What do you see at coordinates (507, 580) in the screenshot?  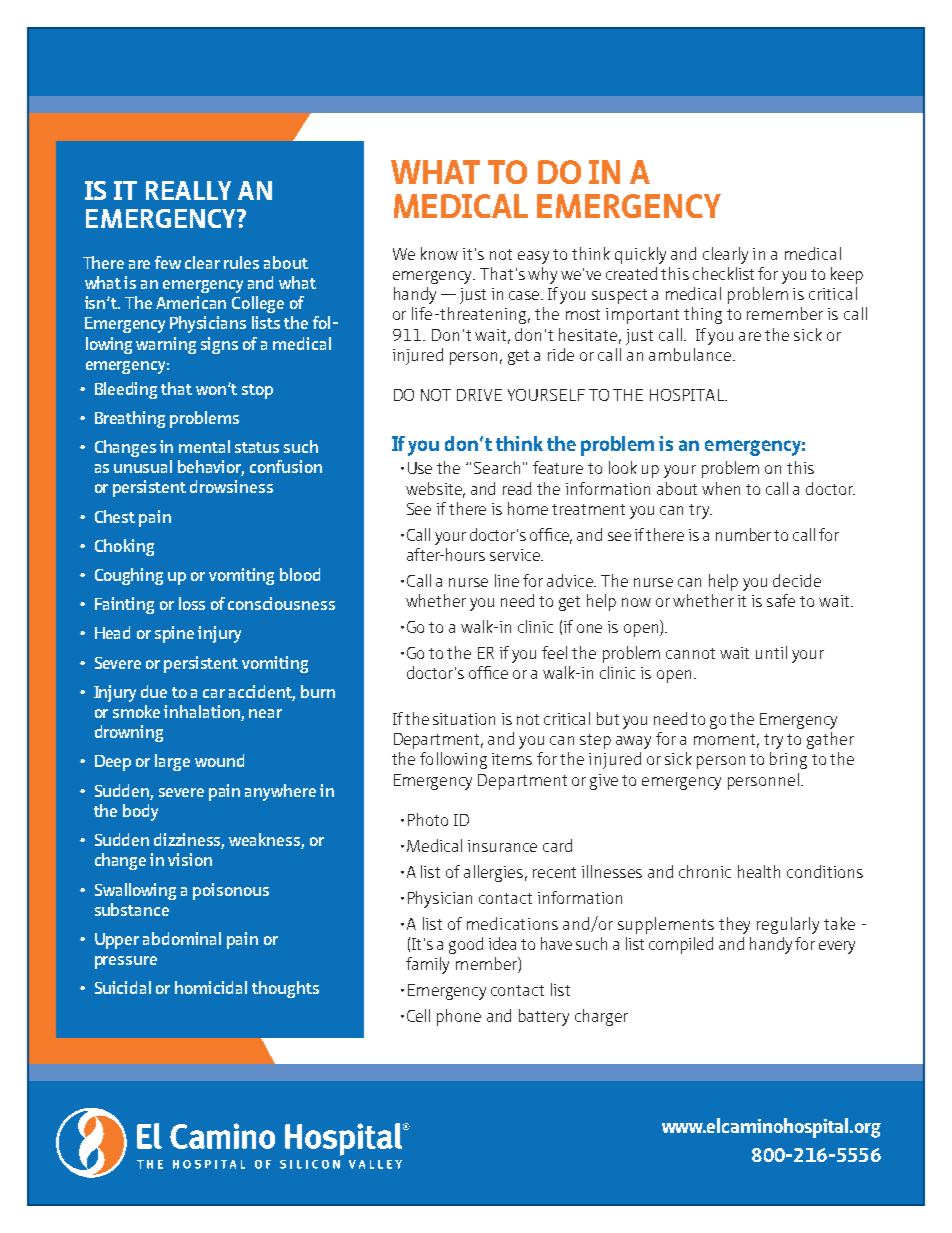 I see `line` at bounding box center [507, 580].
